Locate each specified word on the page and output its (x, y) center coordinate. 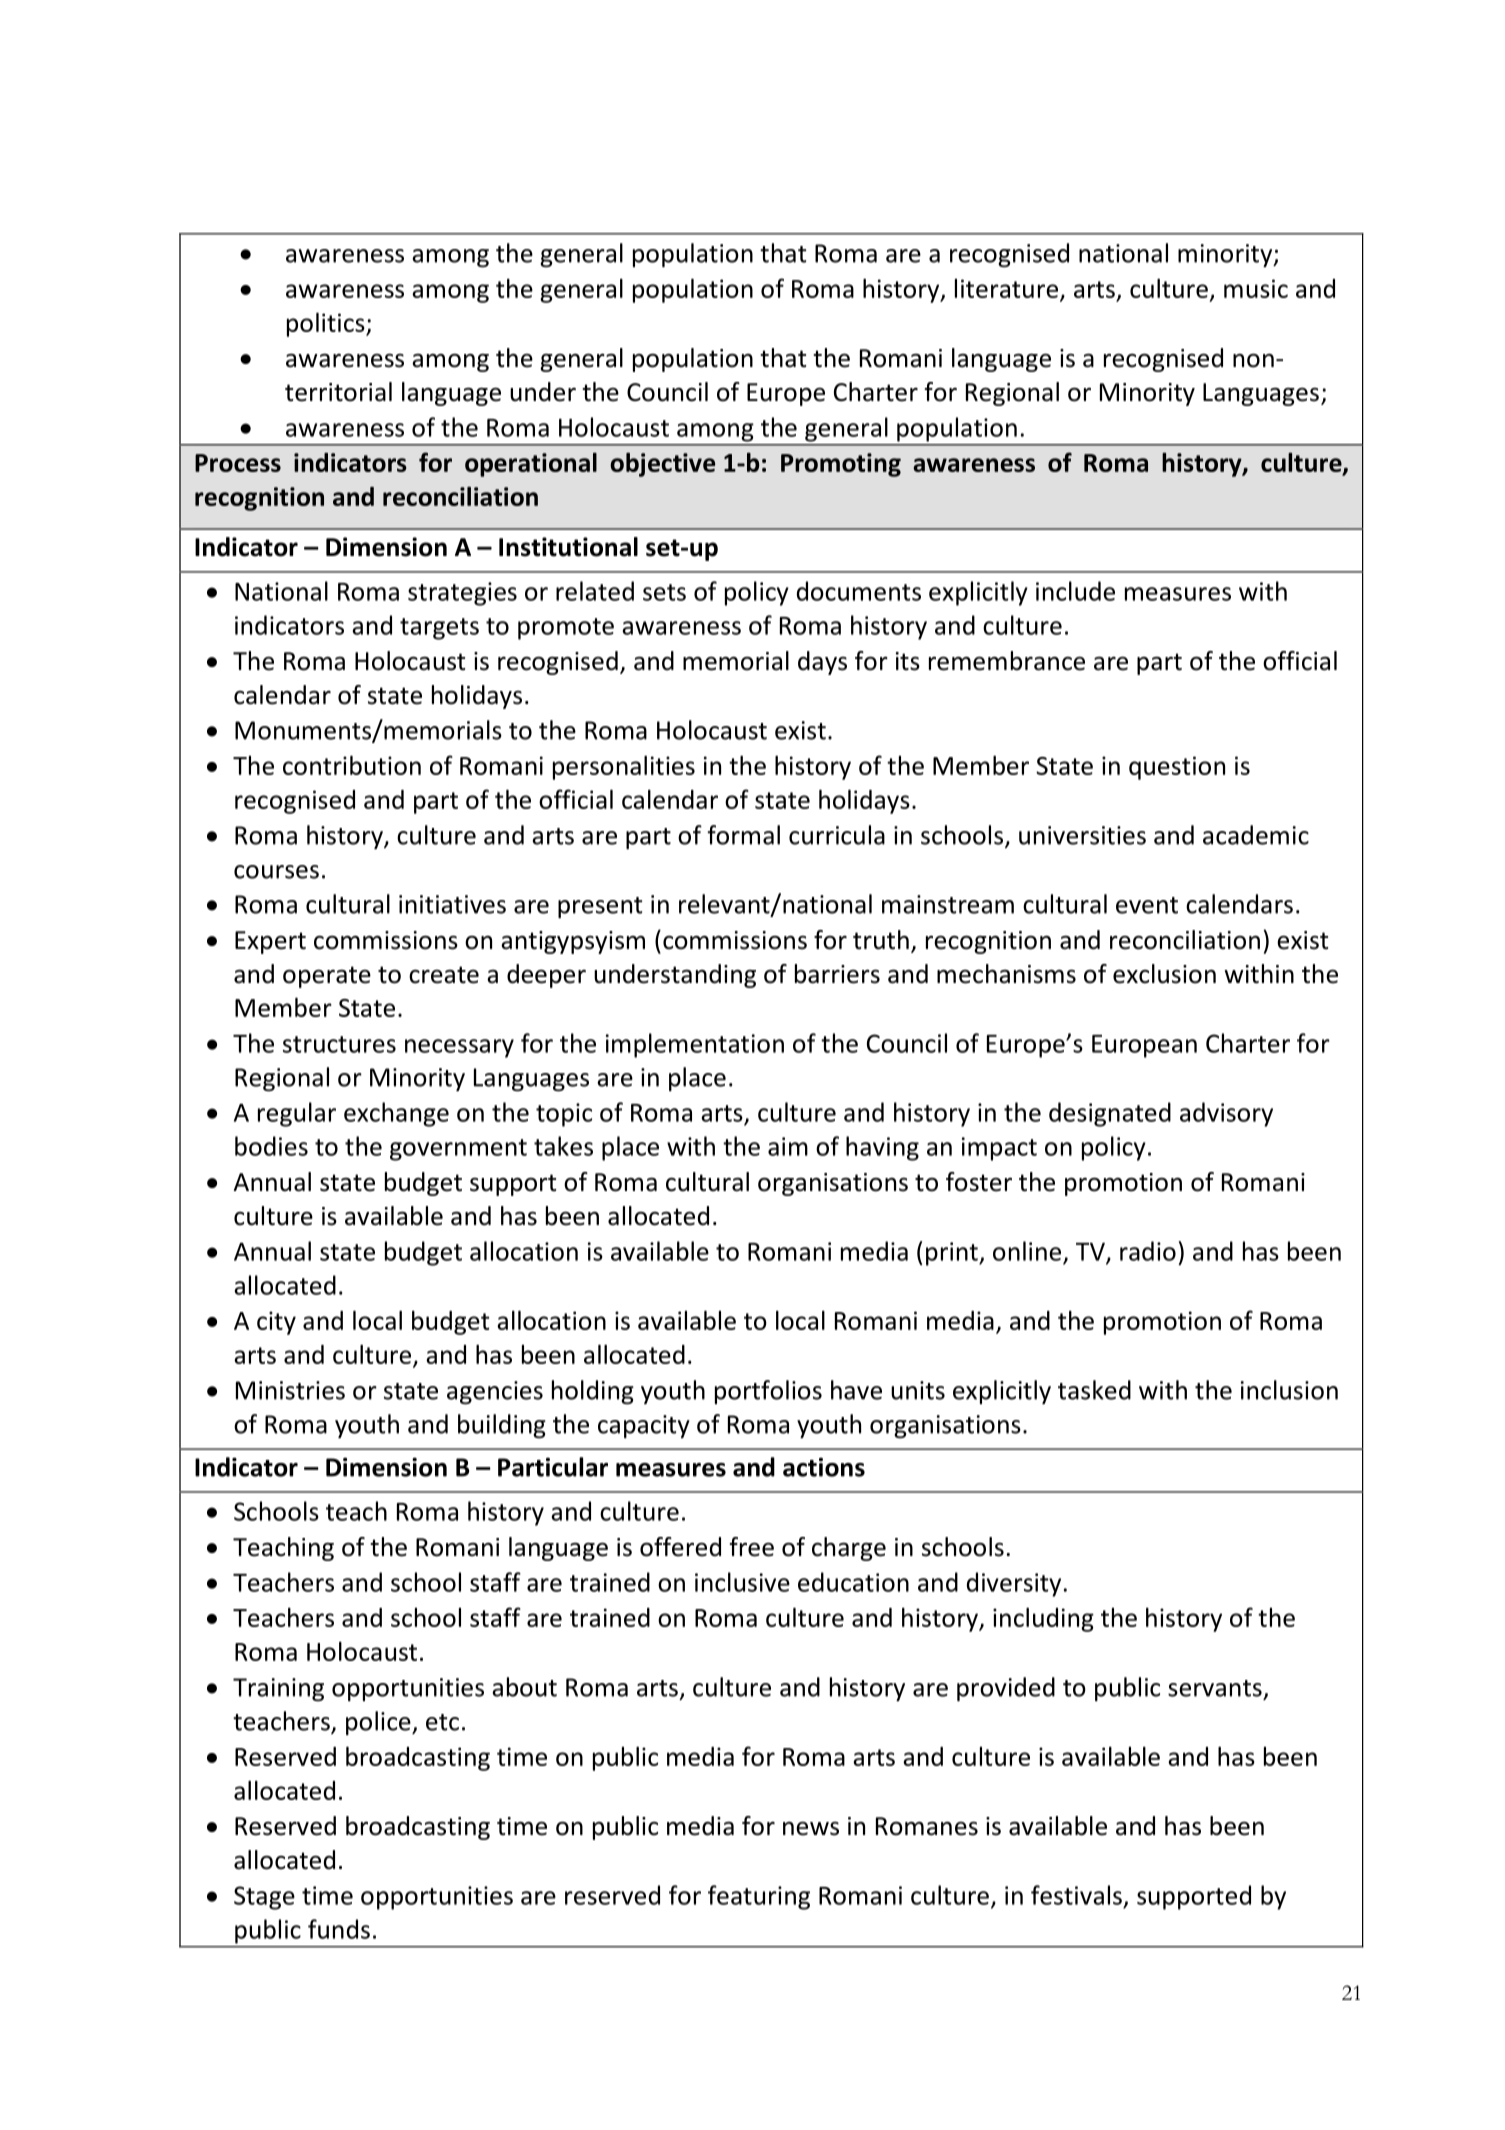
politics (327, 324)
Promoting (841, 465)
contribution (352, 765)
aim (788, 1146)
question (1177, 768)
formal (743, 835)
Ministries (290, 1390)
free (752, 1547)
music (1256, 288)
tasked (1094, 1390)
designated (1110, 1114)
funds (339, 1929)
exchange (396, 1114)
